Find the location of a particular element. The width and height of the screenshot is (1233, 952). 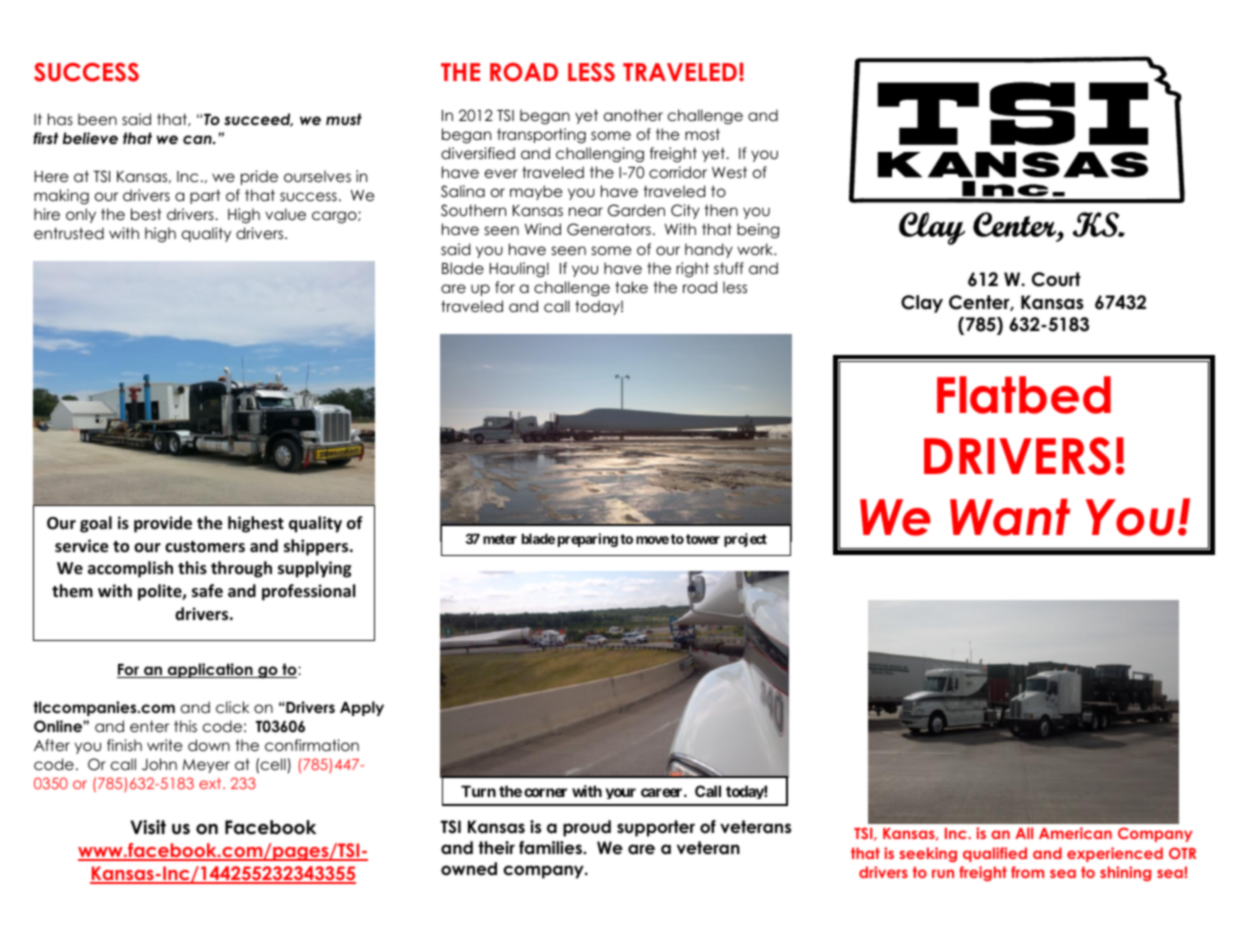

American is located at coordinates (1075, 833).
